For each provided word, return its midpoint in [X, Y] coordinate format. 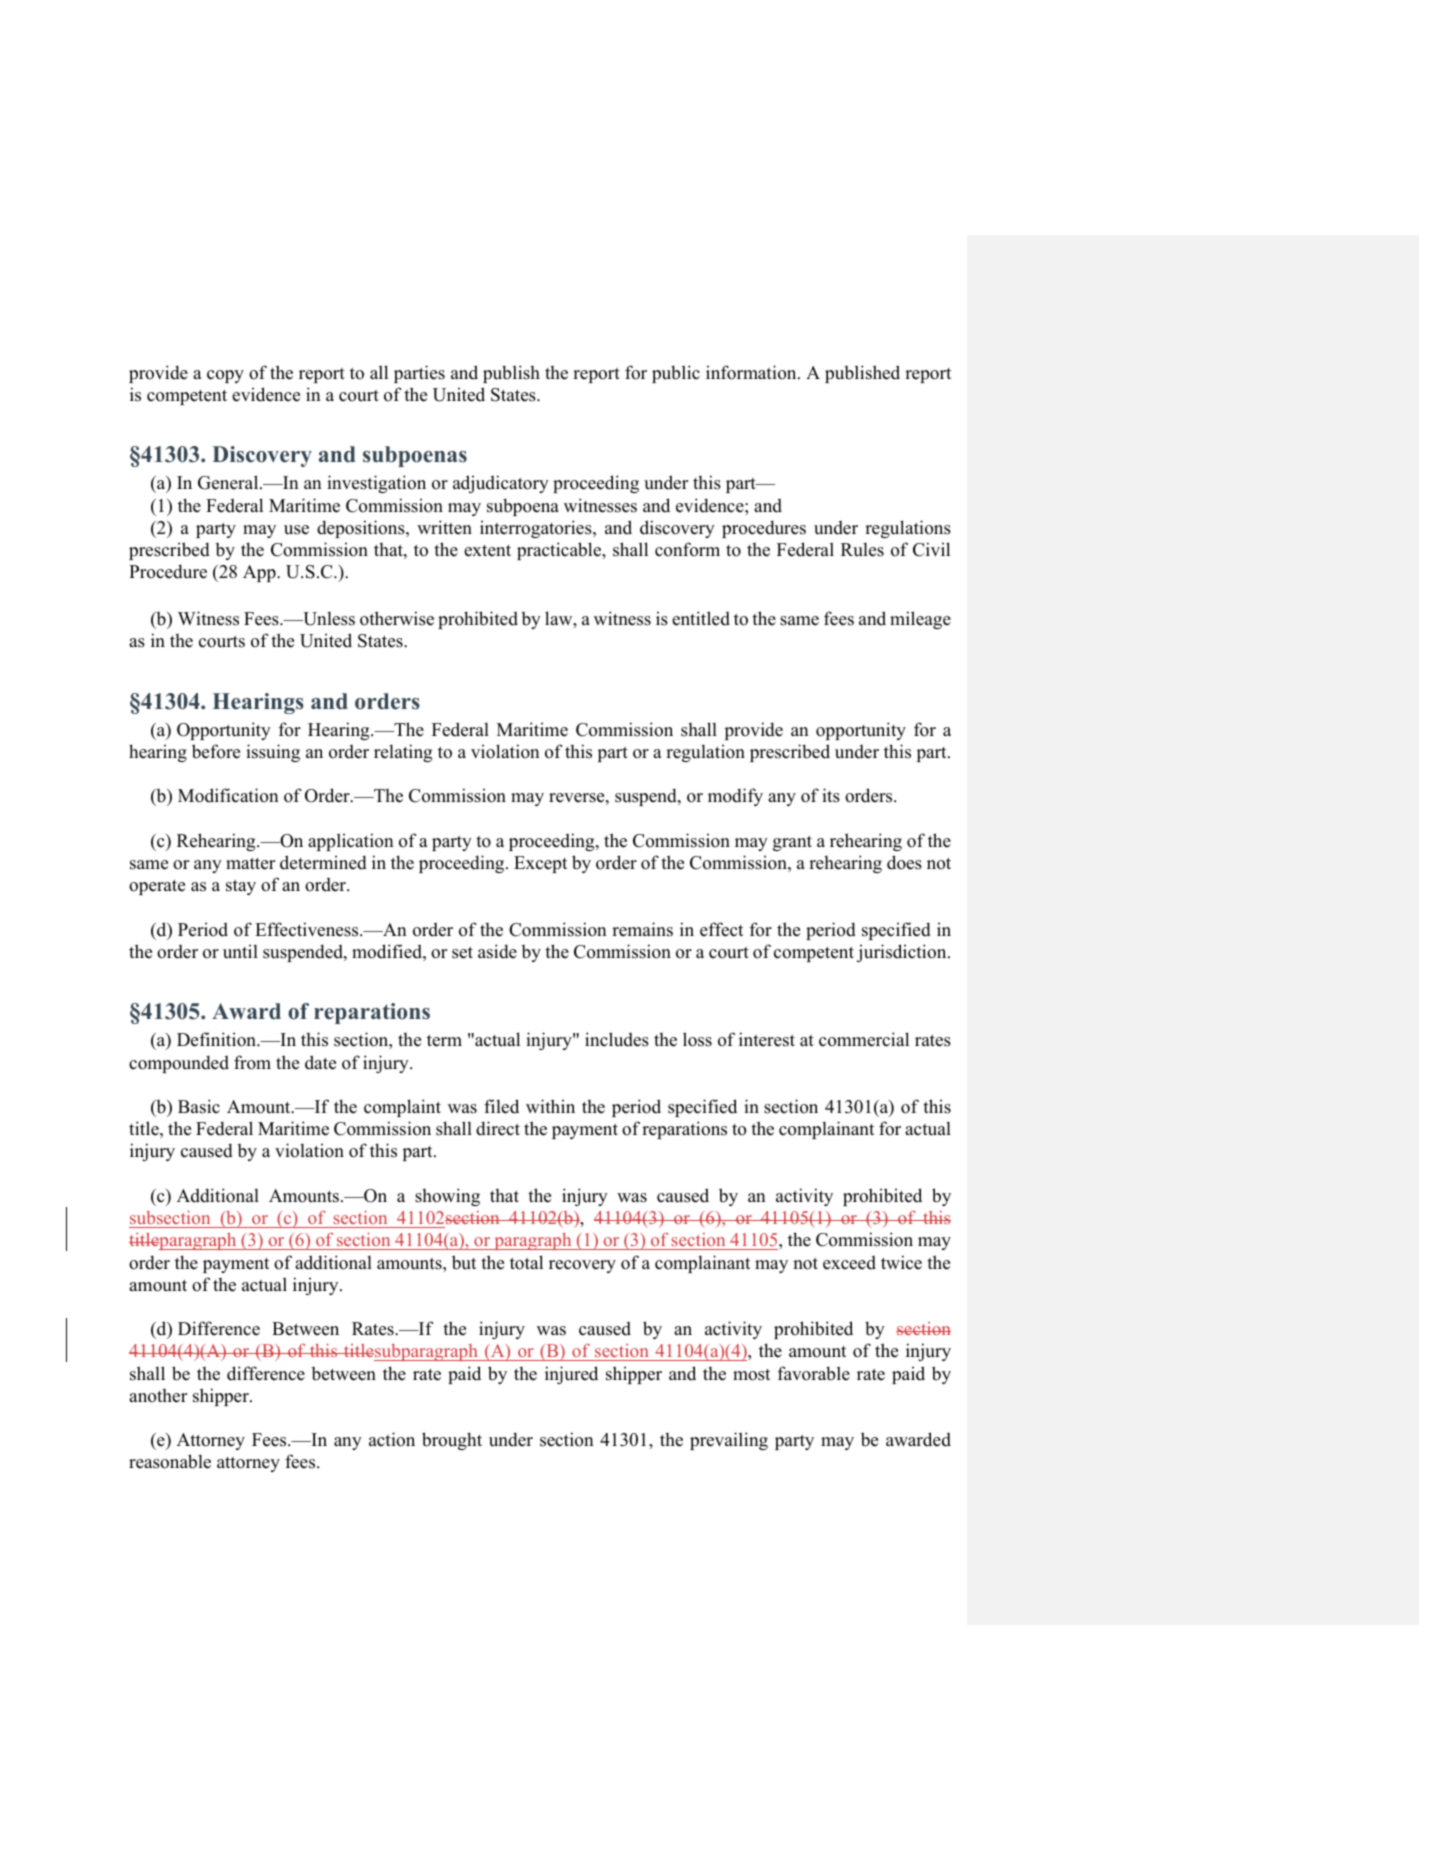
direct [498, 1128]
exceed [849, 1263]
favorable [814, 1373]
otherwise [397, 618]
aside [497, 951]
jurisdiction [903, 953]
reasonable [170, 1461]
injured [571, 1375]
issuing [273, 753]
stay [241, 887]
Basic [199, 1106]
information [752, 372]
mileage [920, 620]
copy [225, 376]
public [676, 374]
